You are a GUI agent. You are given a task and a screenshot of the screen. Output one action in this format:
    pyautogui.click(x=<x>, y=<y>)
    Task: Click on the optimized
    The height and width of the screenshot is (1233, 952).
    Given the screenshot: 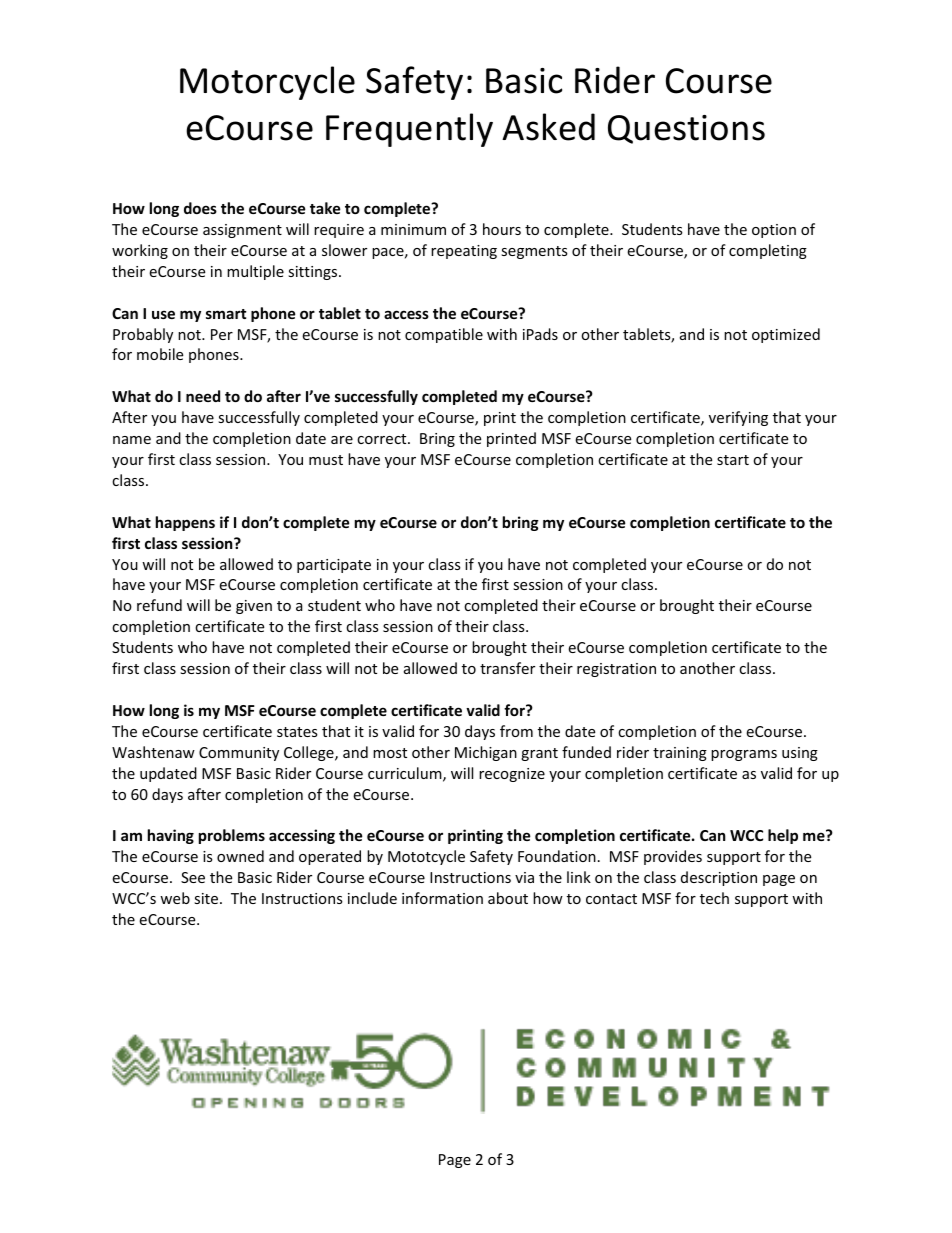 What is the action you would take?
    pyautogui.click(x=786, y=335)
